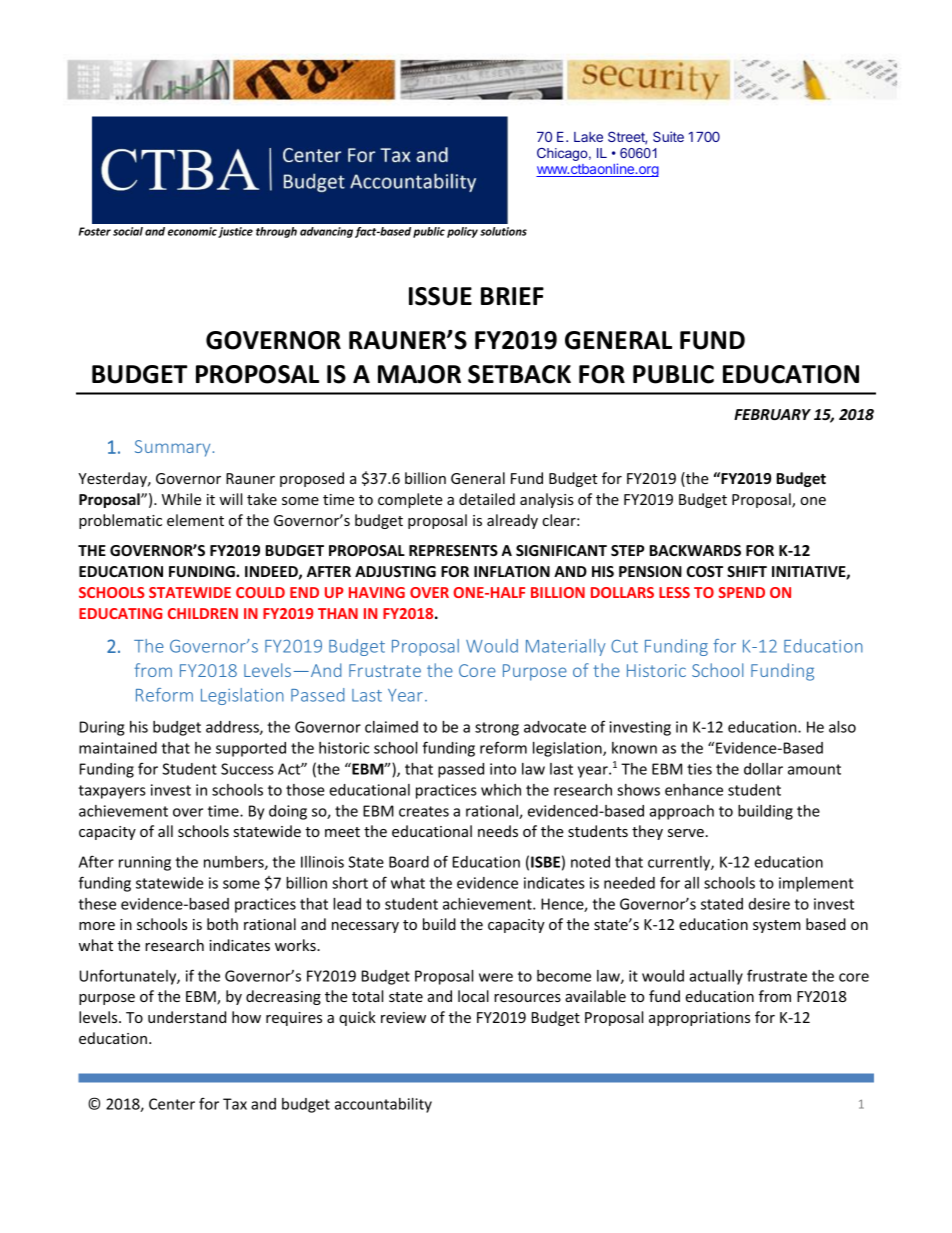  What do you see at coordinates (498, 831) in the document?
I see `needs` at bounding box center [498, 831].
